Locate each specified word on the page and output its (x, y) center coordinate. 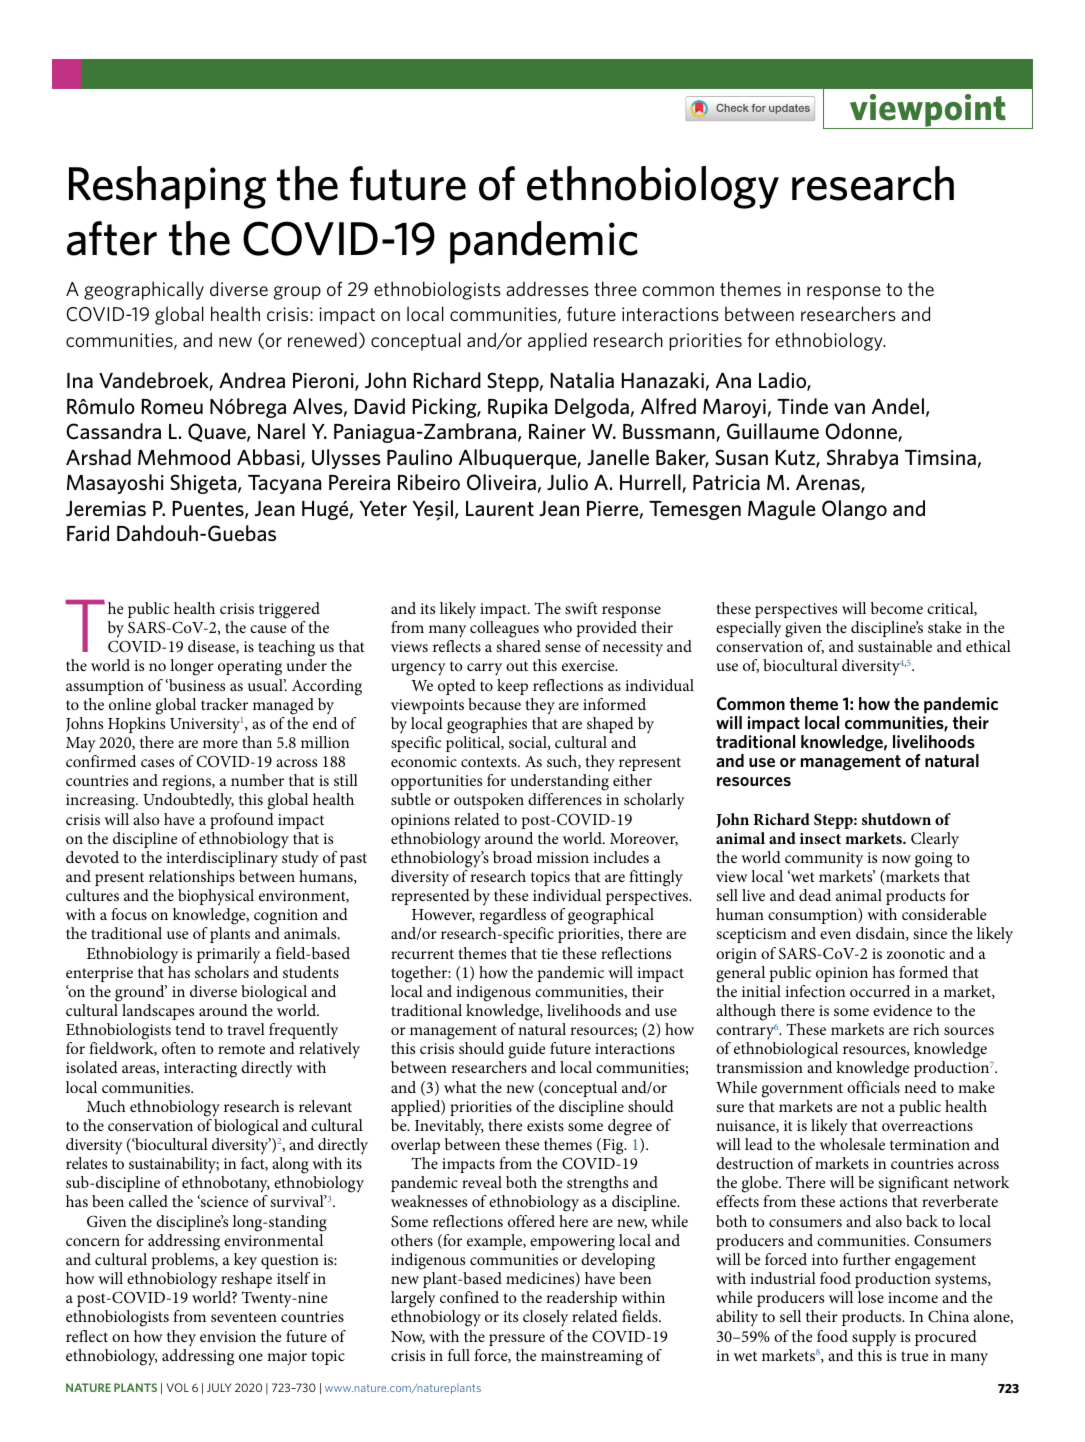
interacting (200, 1070)
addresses (547, 288)
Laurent (500, 508)
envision (228, 1336)
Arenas (829, 484)
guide (527, 1050)
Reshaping (167, 187)
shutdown (896, 819)
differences (565, 799)
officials (873, 1087)
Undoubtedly (188, 801)
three (615, 288)
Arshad (98, 457)
